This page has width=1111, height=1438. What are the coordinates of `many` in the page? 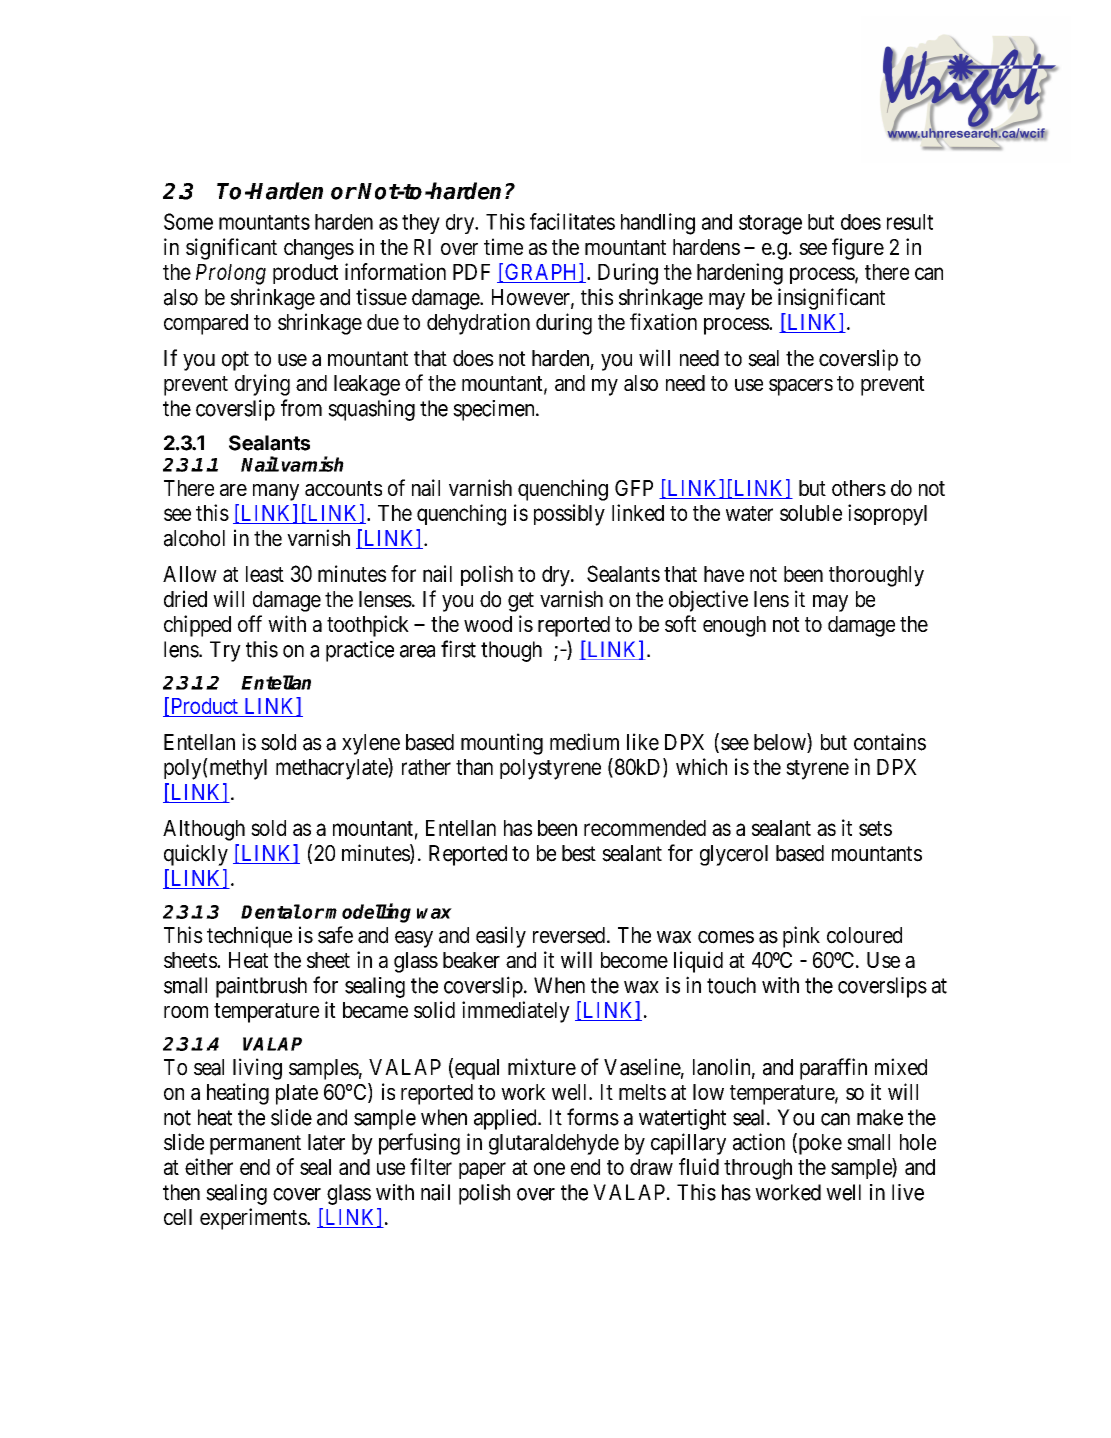 It's located at (276, 492).
